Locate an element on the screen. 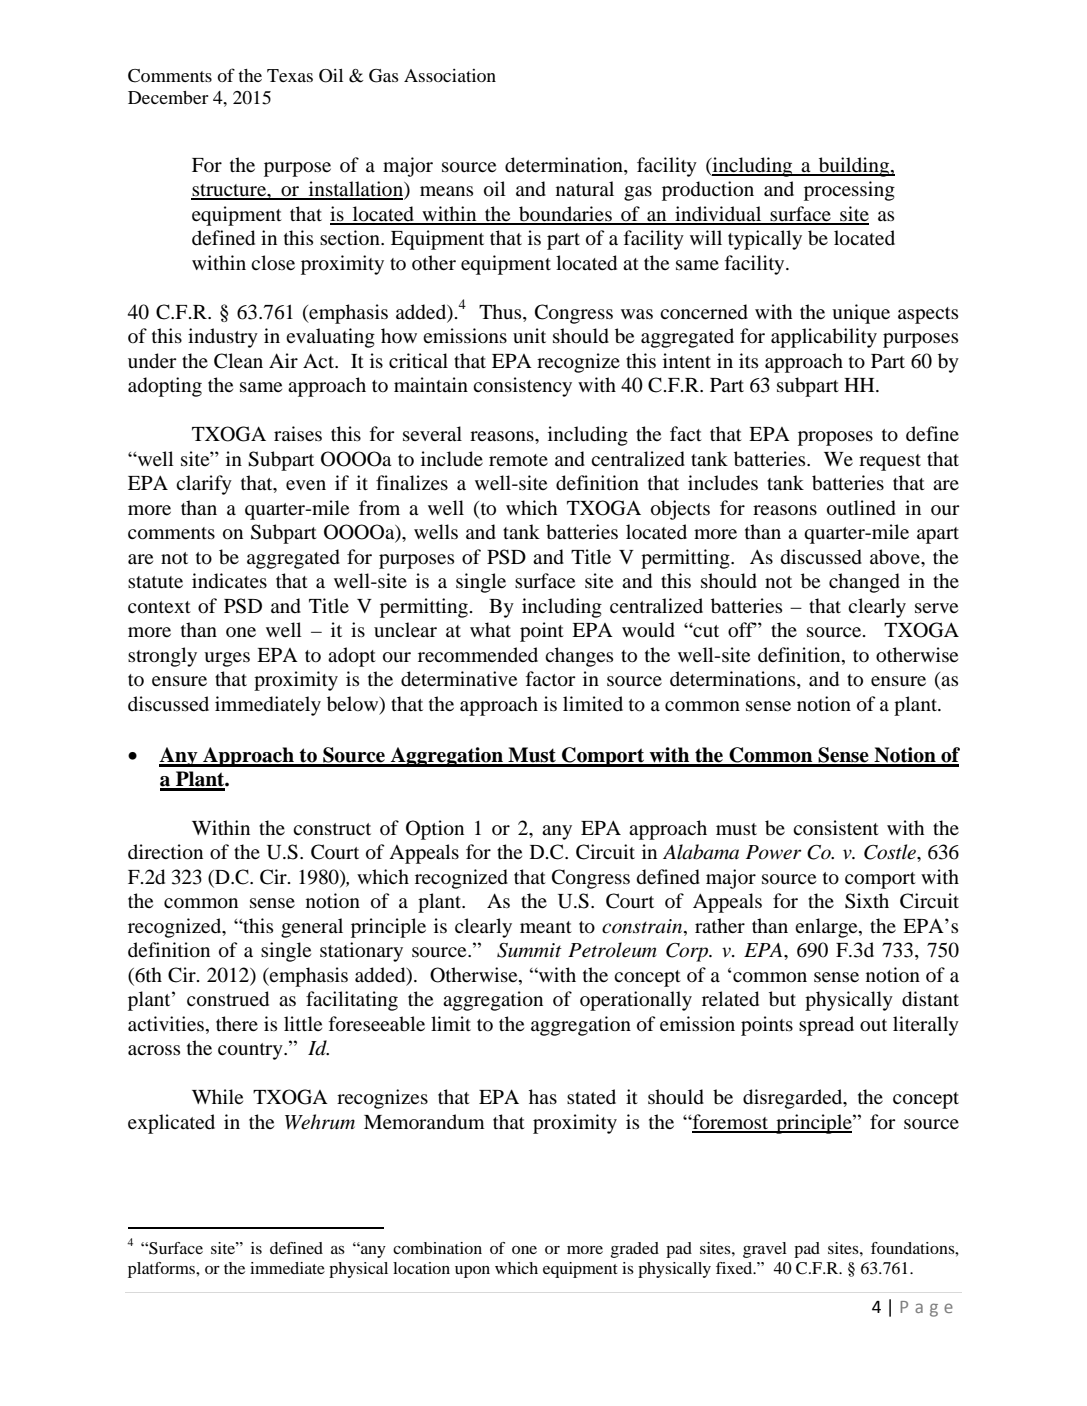  off is located at coordinates (742, 630).
